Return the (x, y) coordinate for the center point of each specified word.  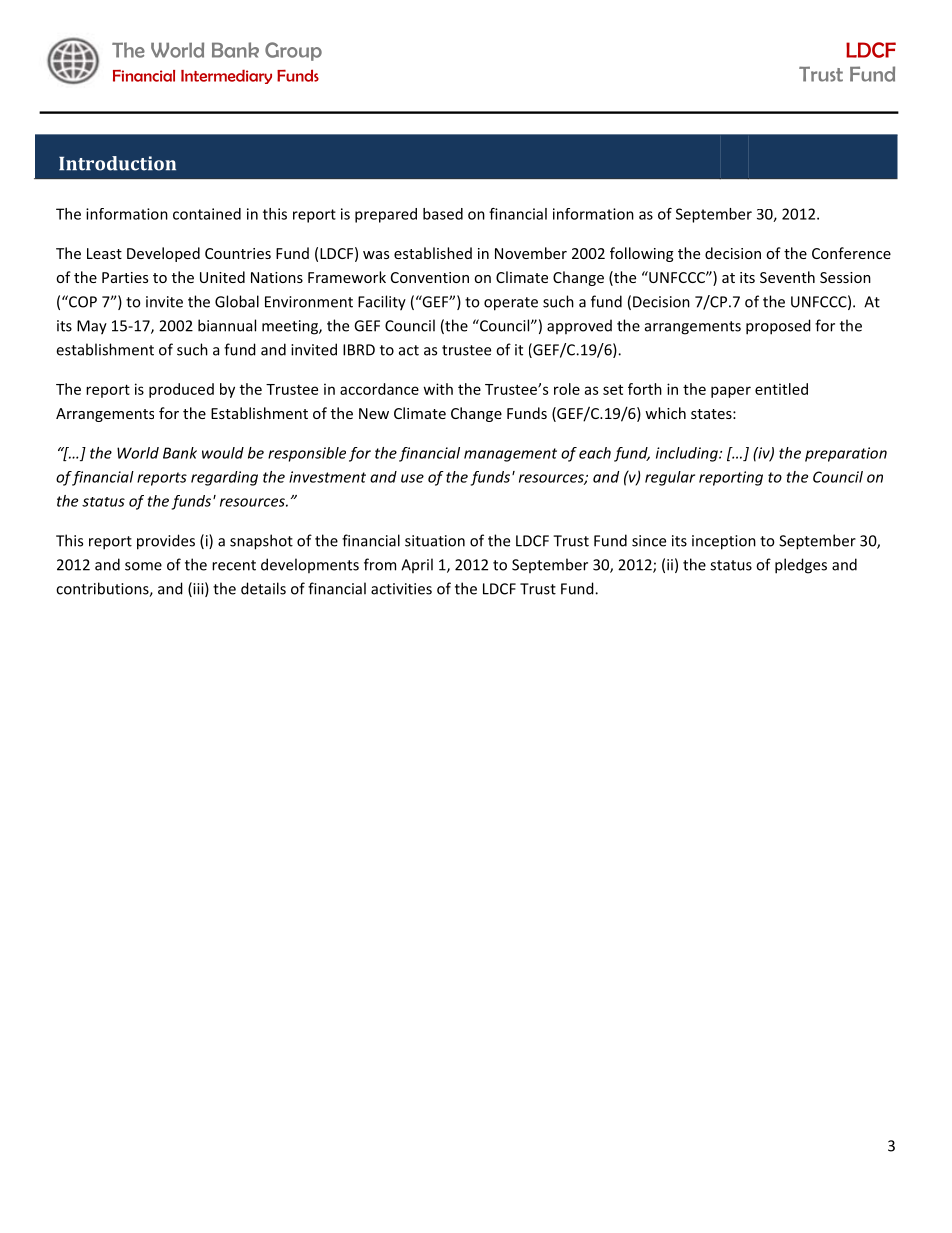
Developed (163, 254)
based (443, 214)
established (433, 253)
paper (731, 392)
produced (181, 390)
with (438, 389)
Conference (851, 253)
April (417, 565)
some (143, 566)
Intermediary (226, 77)
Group (293, 51)
